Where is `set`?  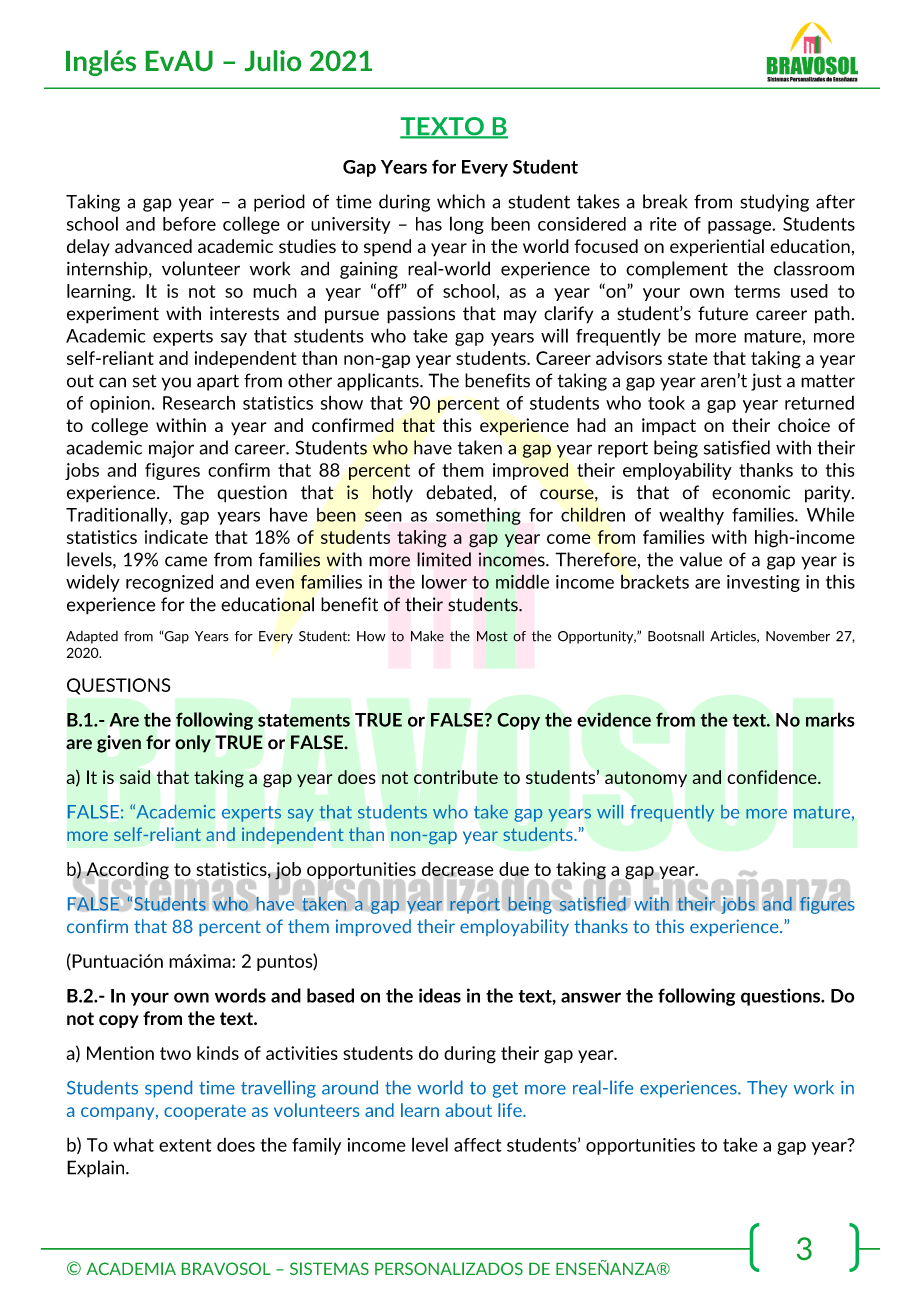
set is located at coordinates (145, 381).
